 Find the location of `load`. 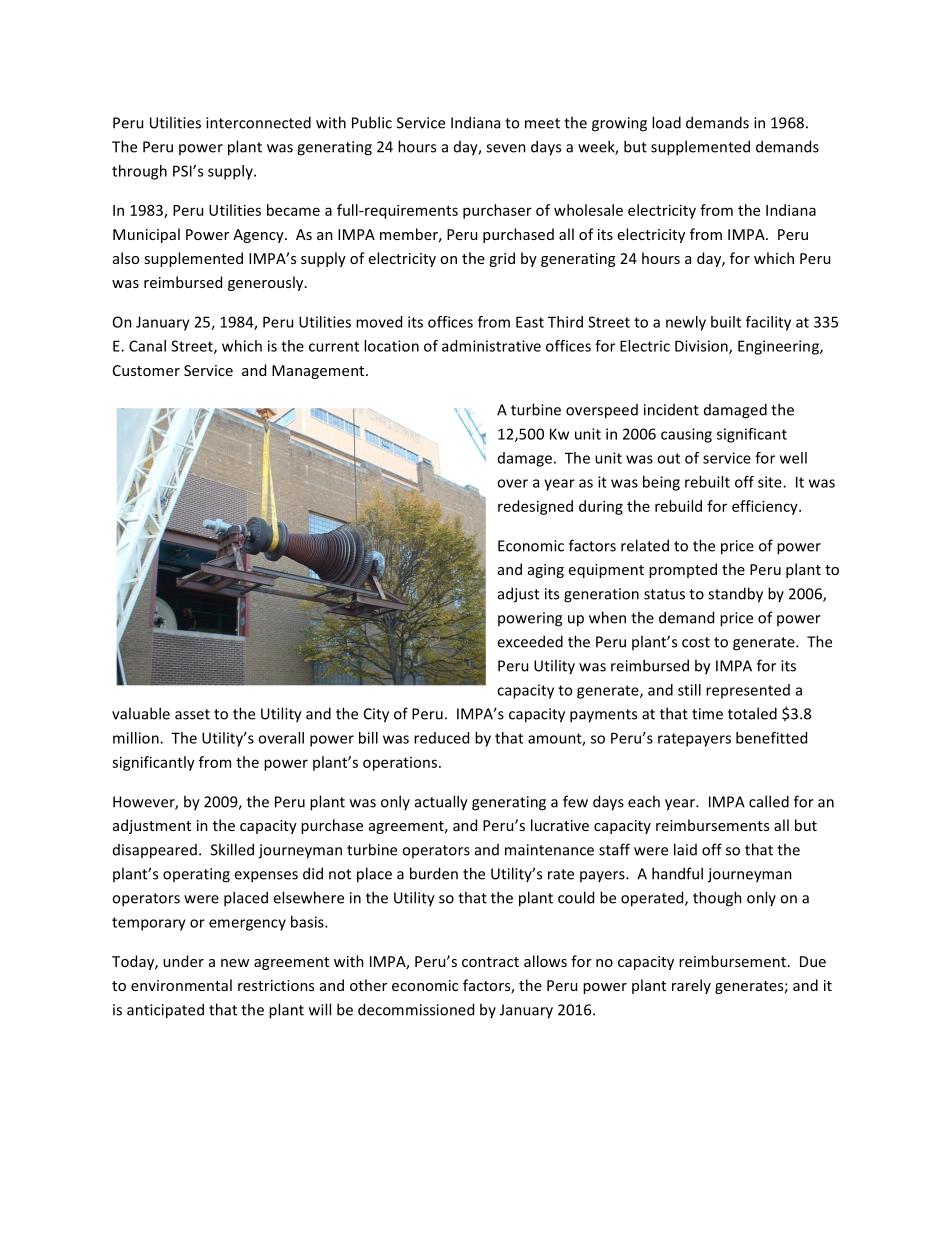

load is located at coordinates (666, 122).
